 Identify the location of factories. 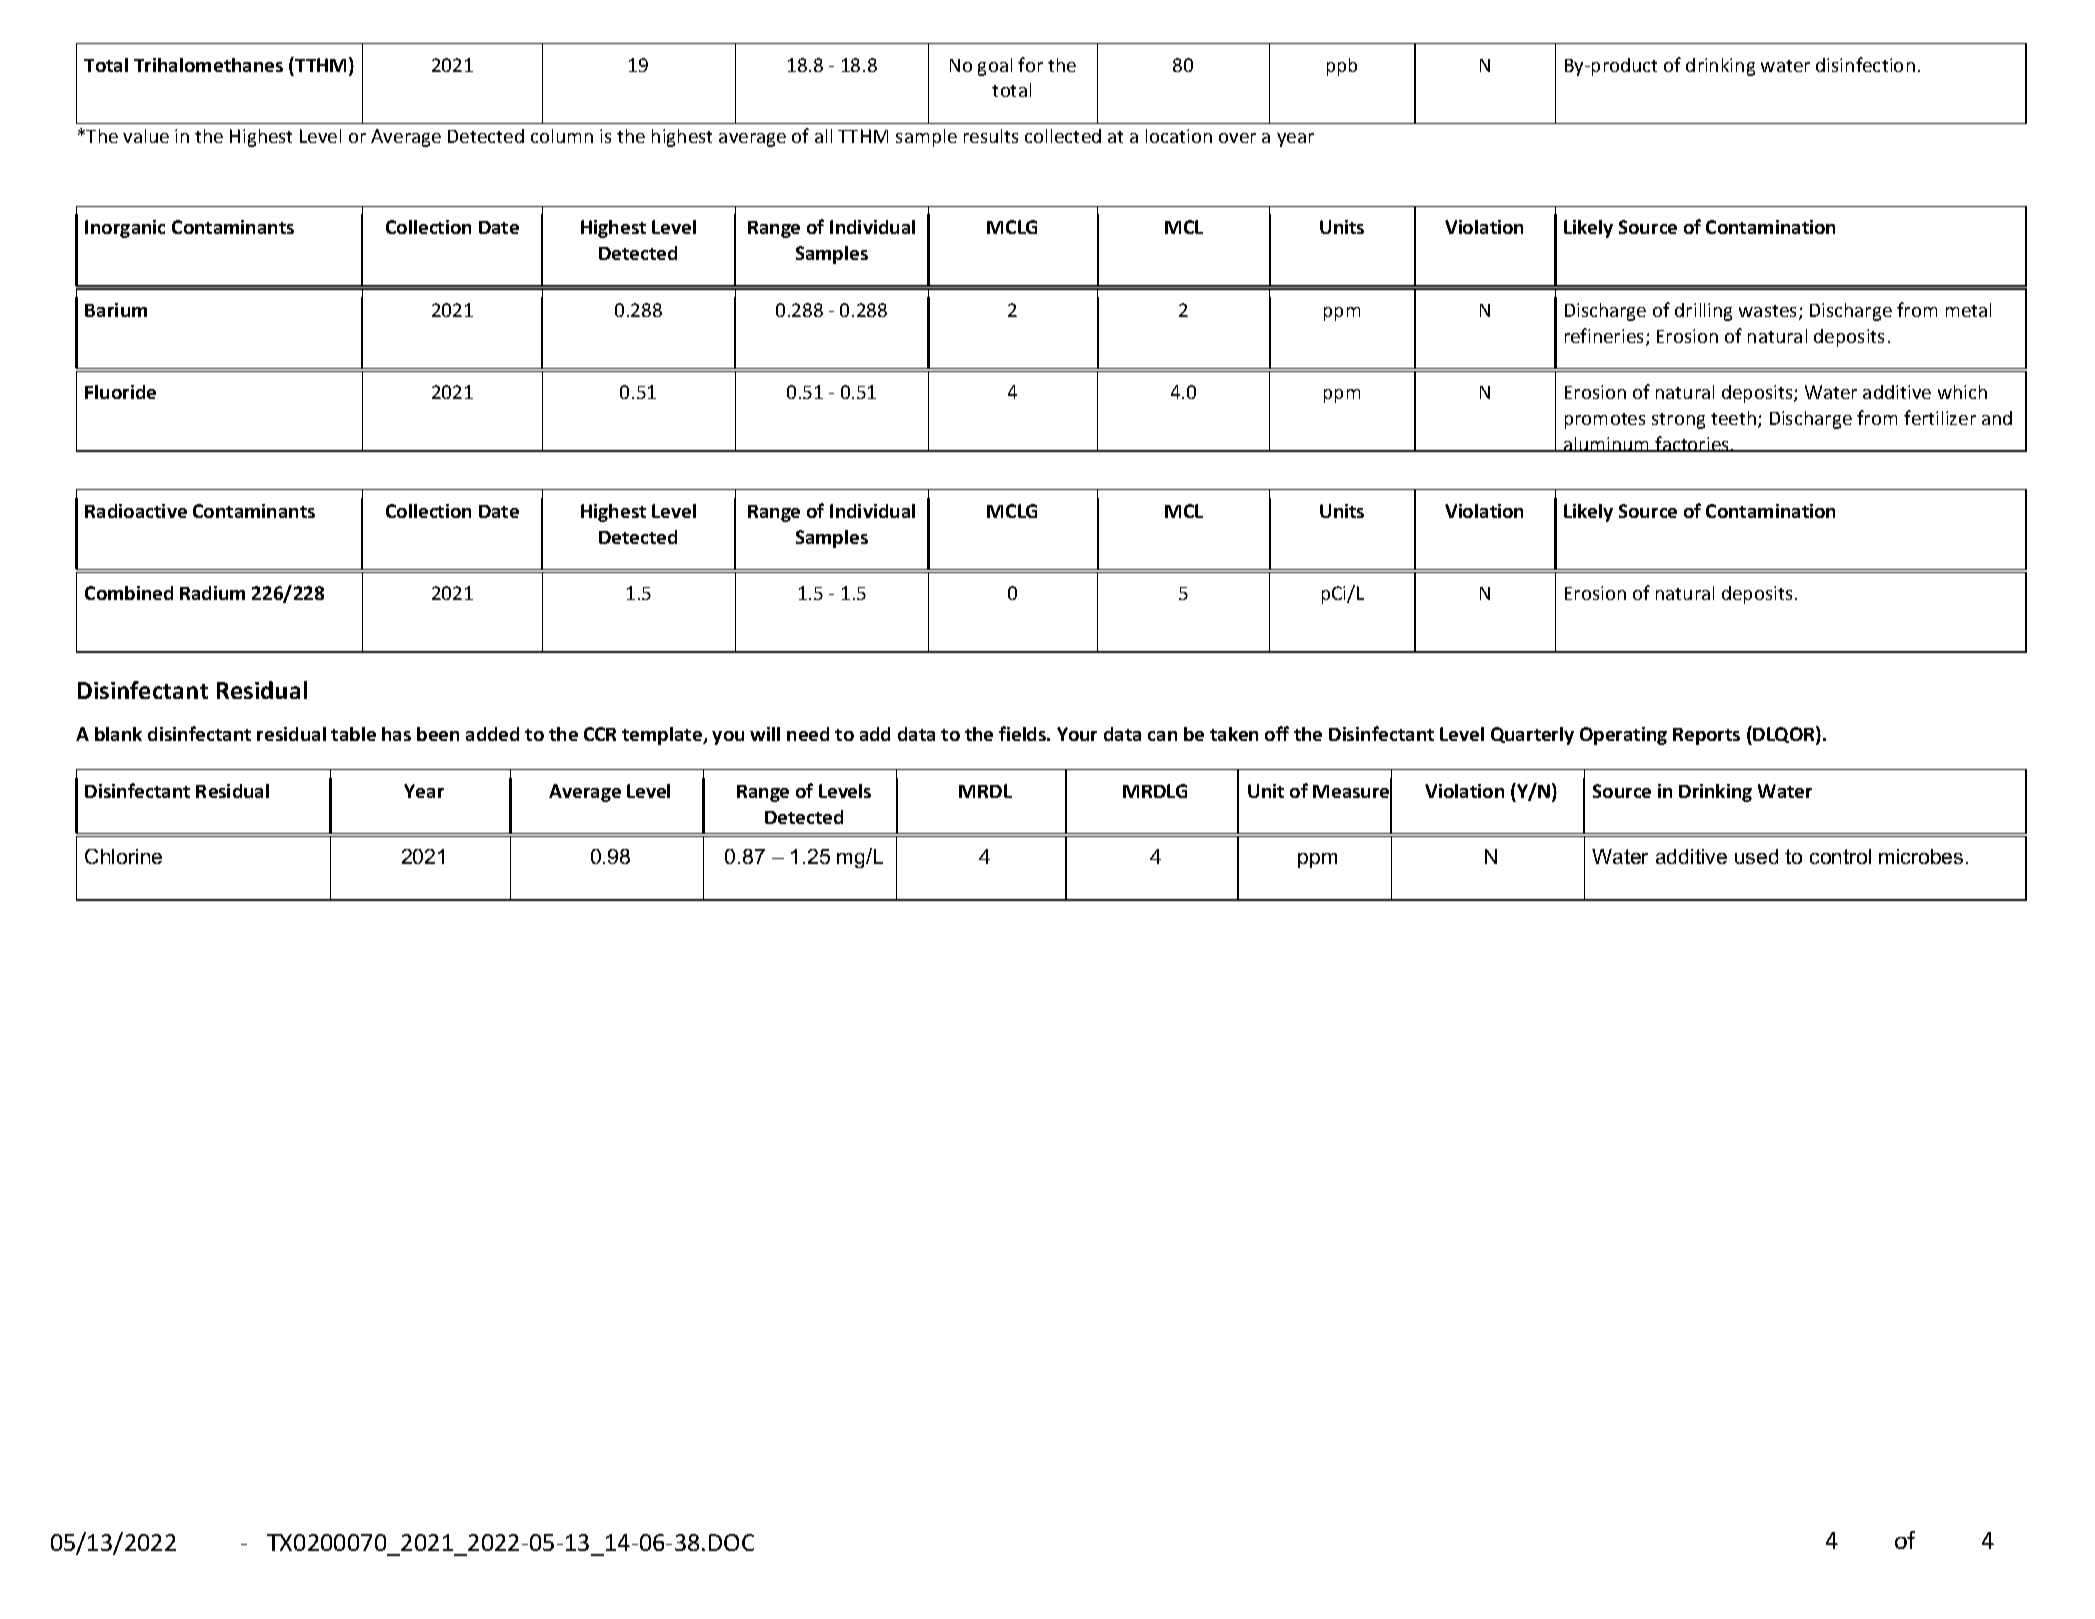
(1692, 444).
